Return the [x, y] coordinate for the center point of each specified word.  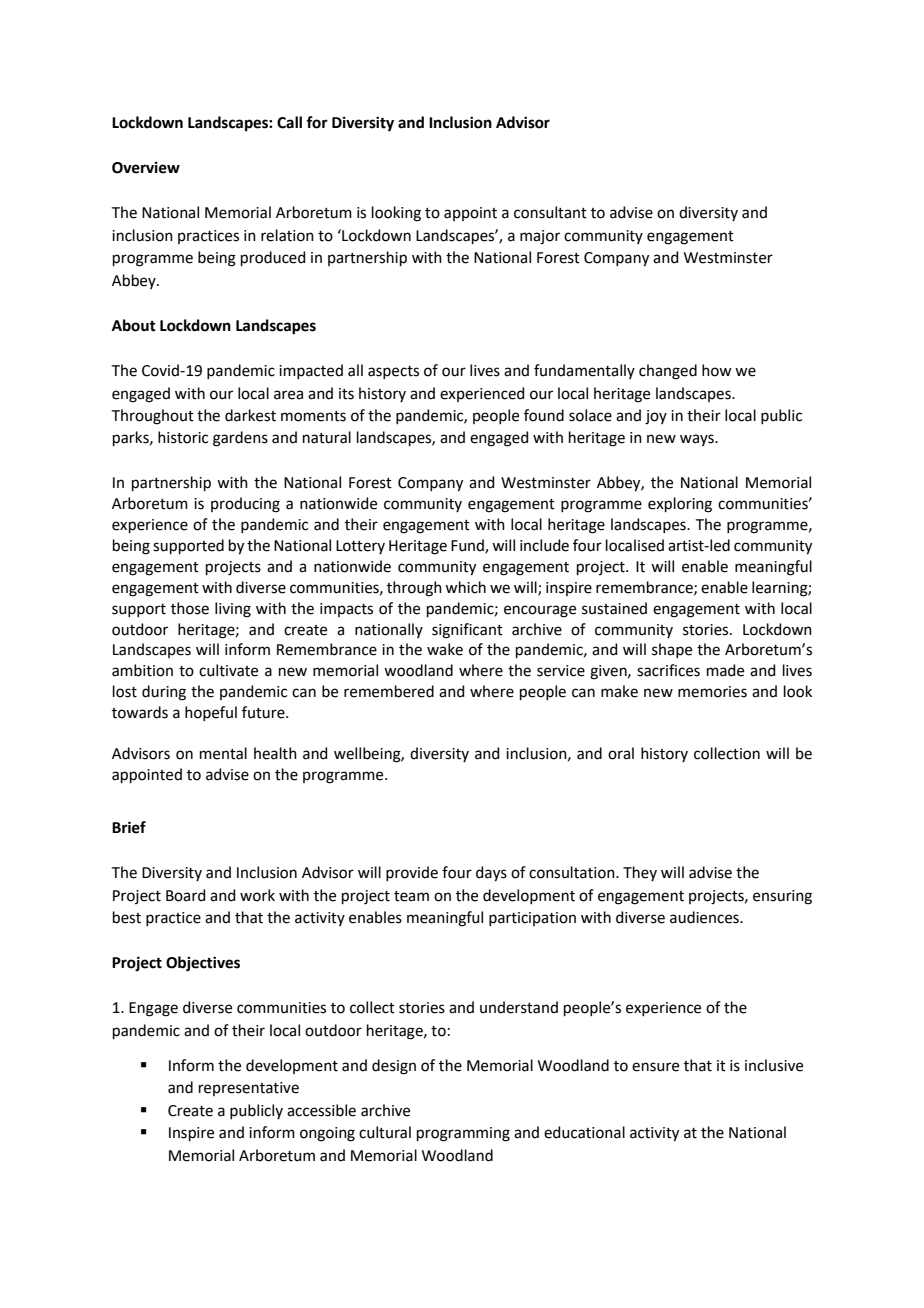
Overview [146, 167]
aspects [393, 372]
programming [463, 1134]
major [540, 237]
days [491, 874]
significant [467, 631]
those [190, 608]
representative [249, 1089]
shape [672, 650]
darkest [250, 415]
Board [186, 895]
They [640, 873]
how [717, 370]
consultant [550, 212]
